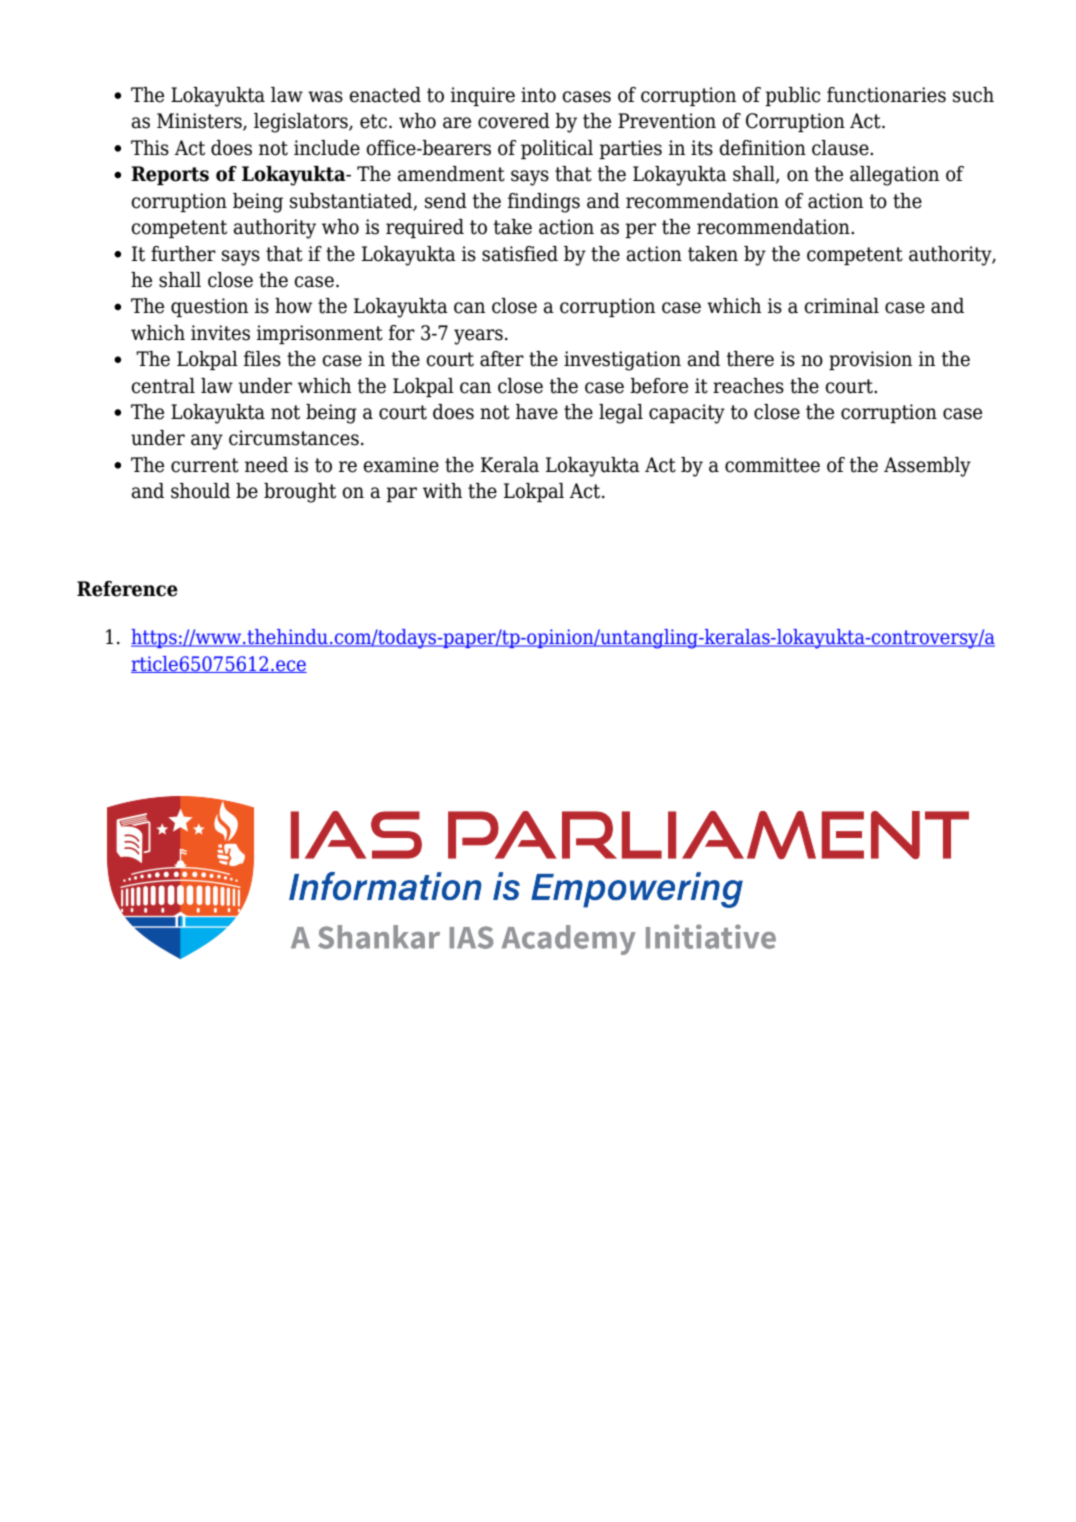 This image has height=1522, width=1076. What do you see at coordinates (544, 203) in the image?
I see `findings` at bounding box center [544, 203].
